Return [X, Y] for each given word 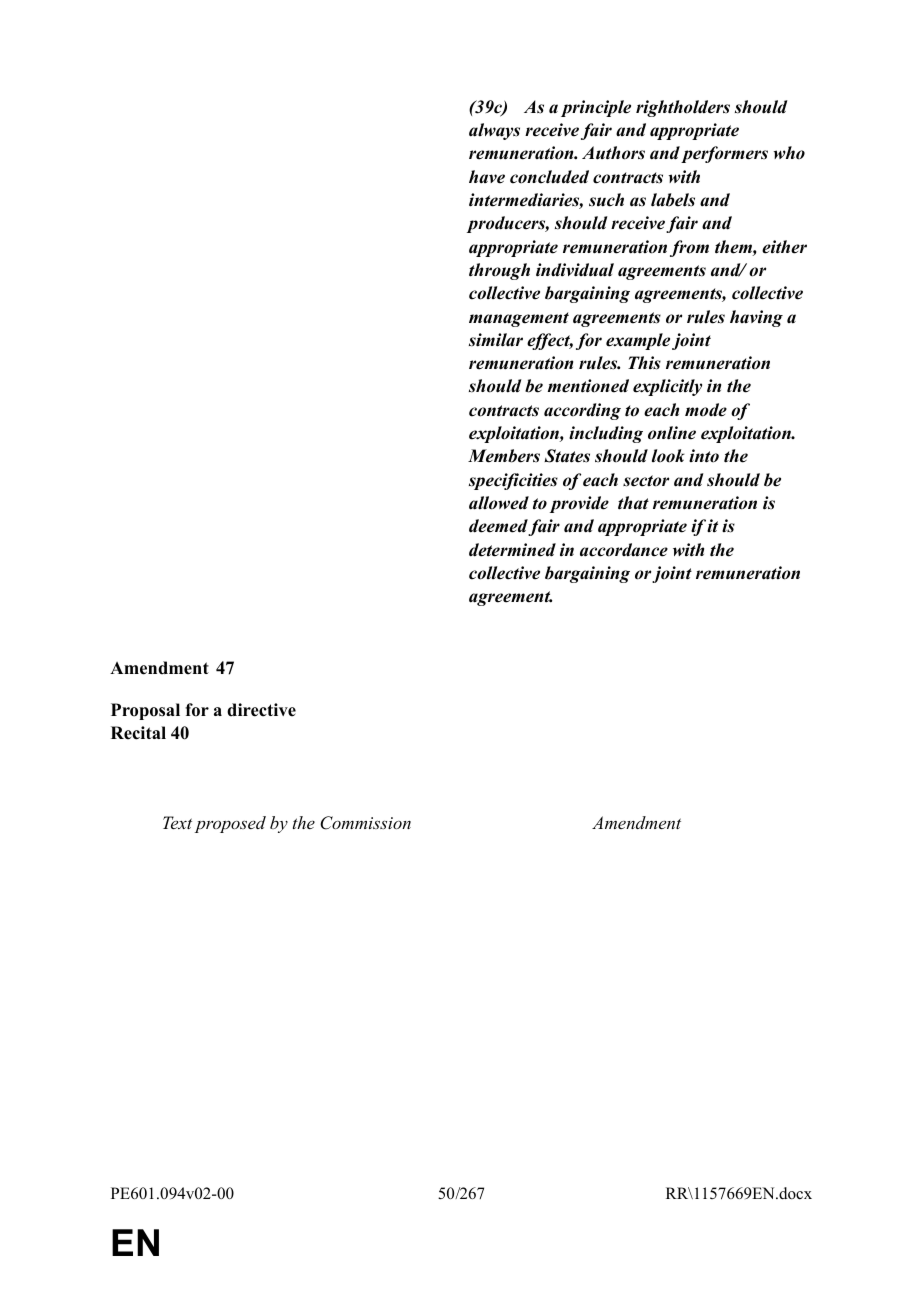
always [494, 131]
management [519, 319]
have [487, 177]
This [644, 363]
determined [512, 550]
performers [724, 154]
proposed [230, 824]
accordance [624, 550]
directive [261, 710]
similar [496, 340]
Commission [365, 823]
